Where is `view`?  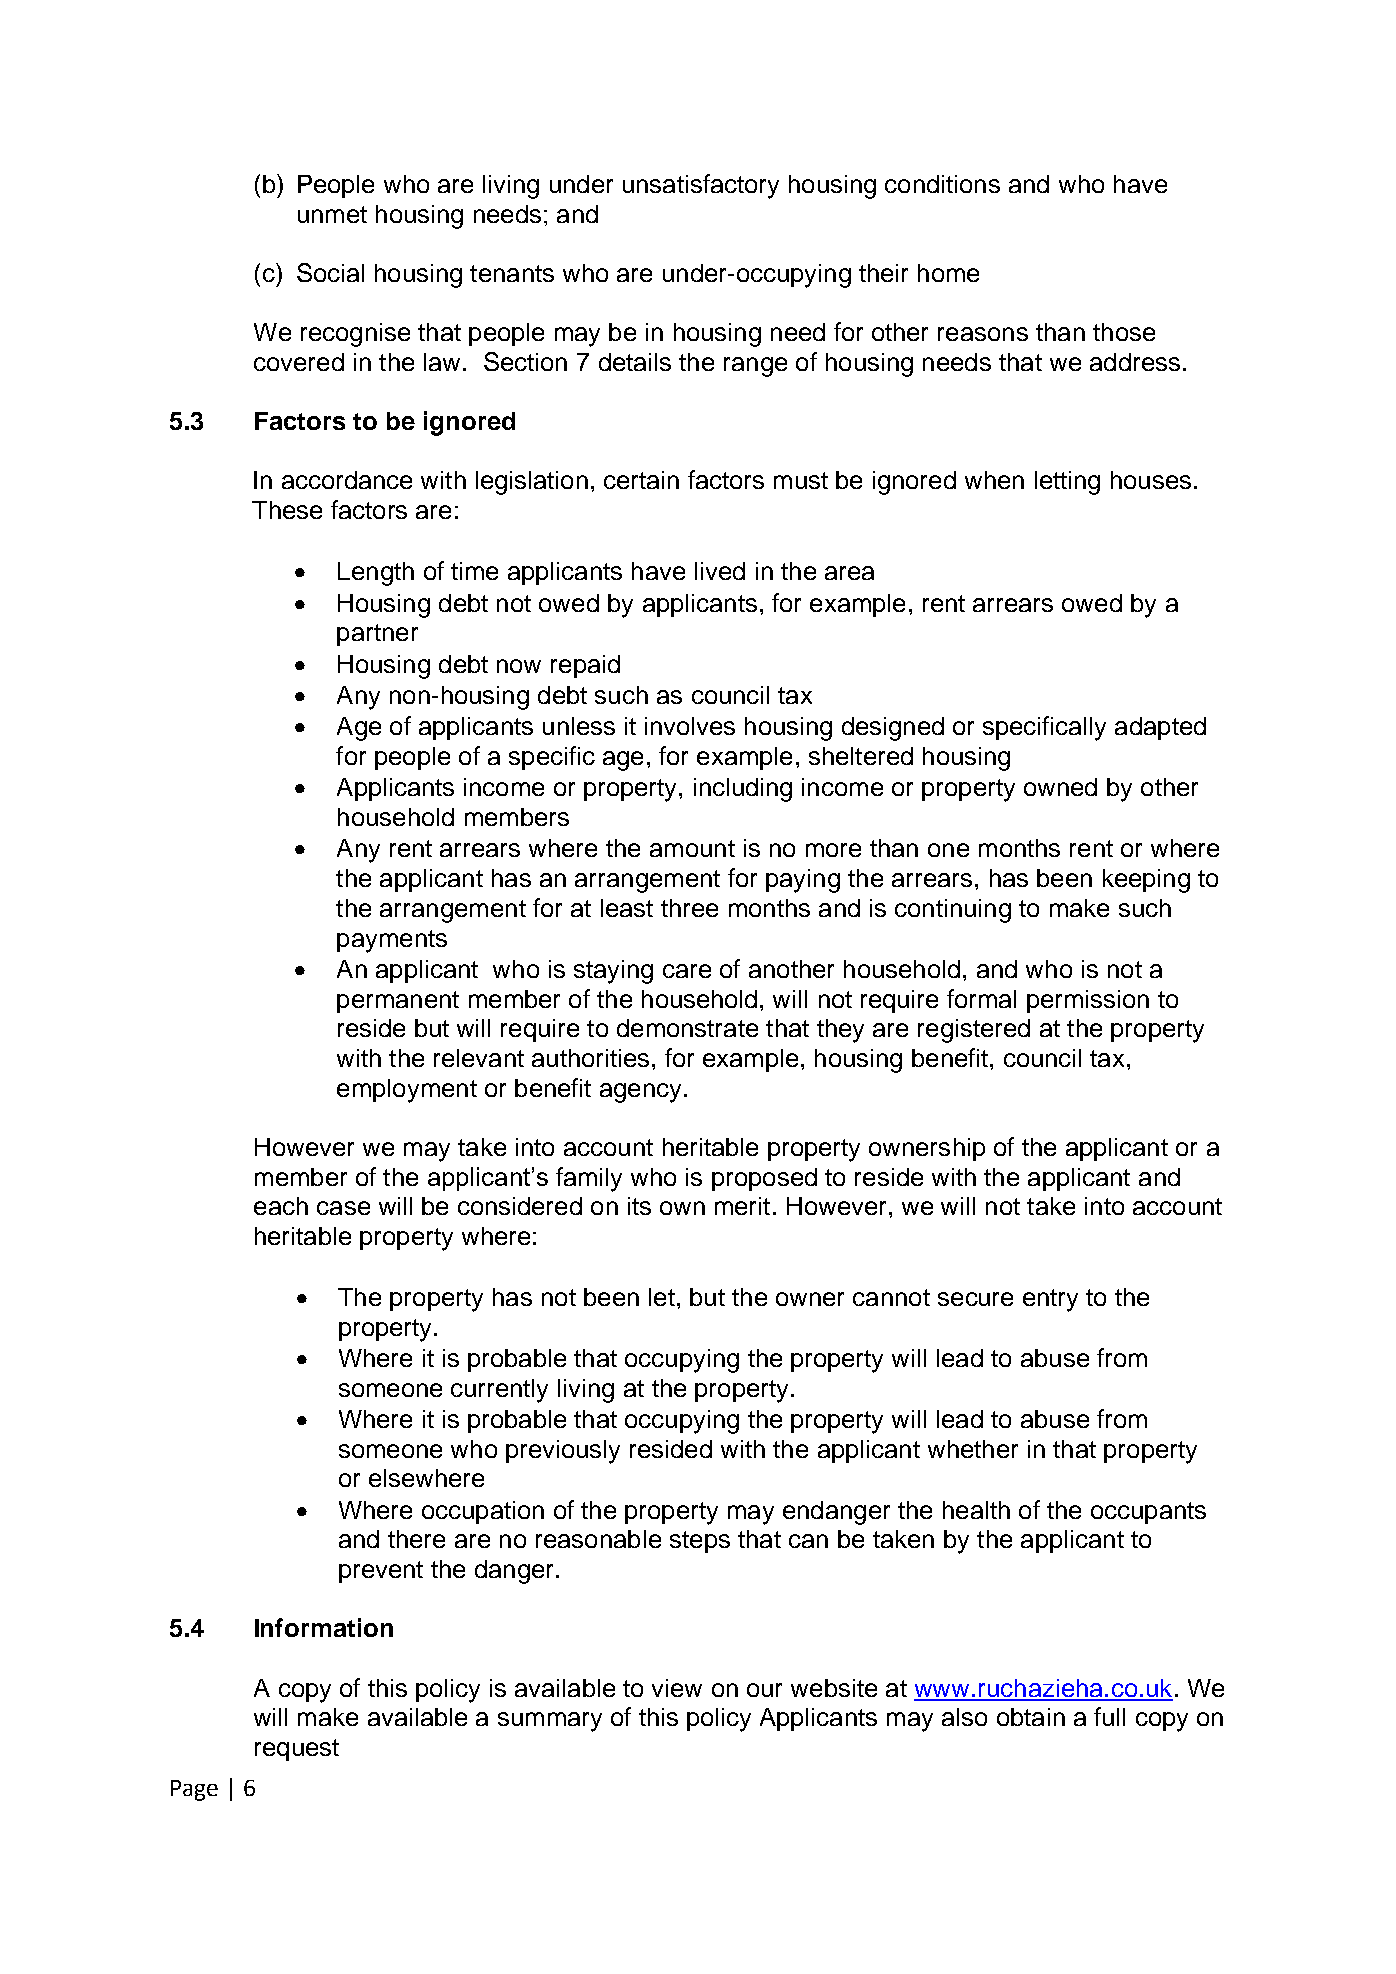
view is located at coordinates (677, 1688).
